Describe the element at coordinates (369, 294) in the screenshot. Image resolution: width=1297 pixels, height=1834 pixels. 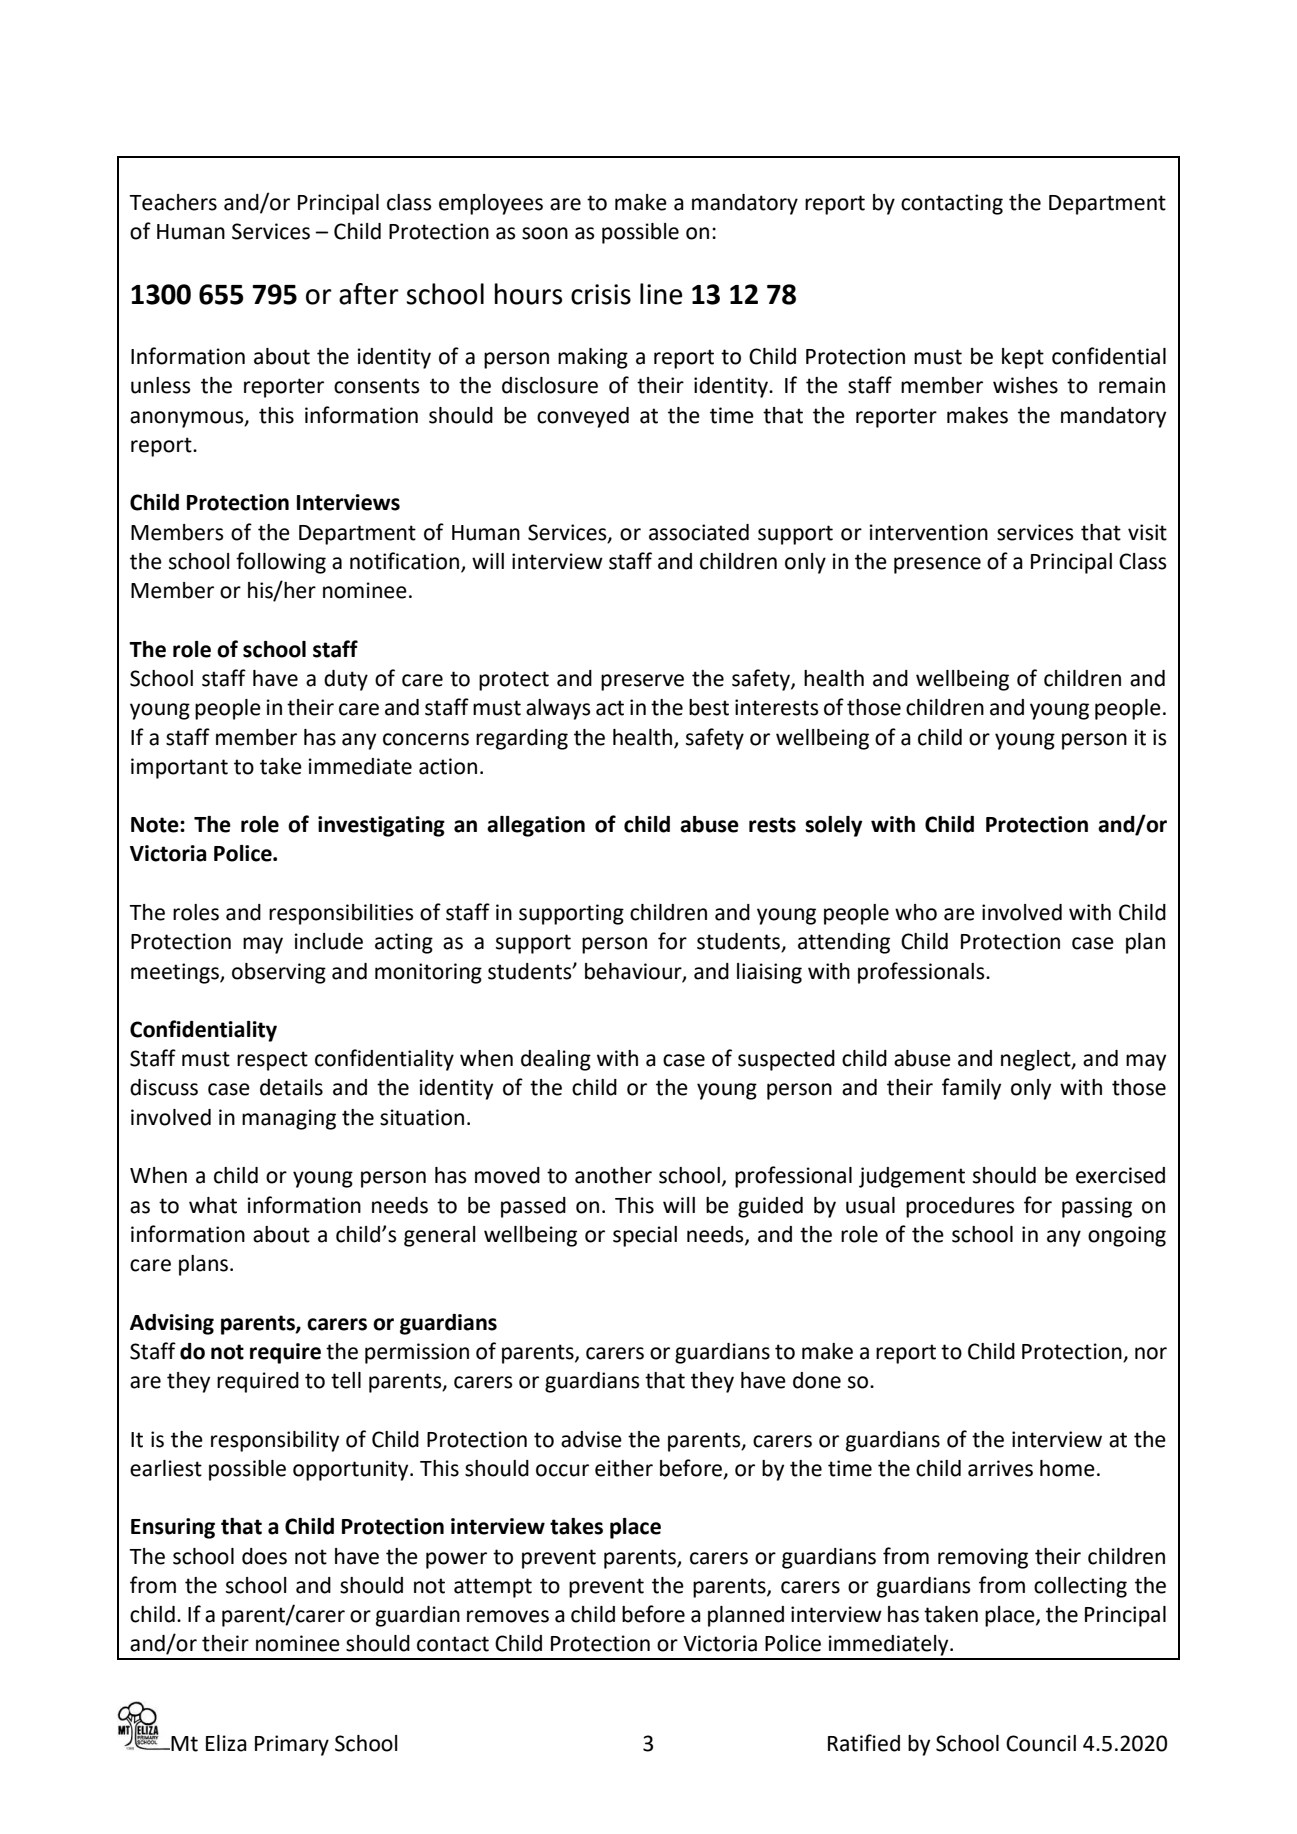
I see `after` at that location.
